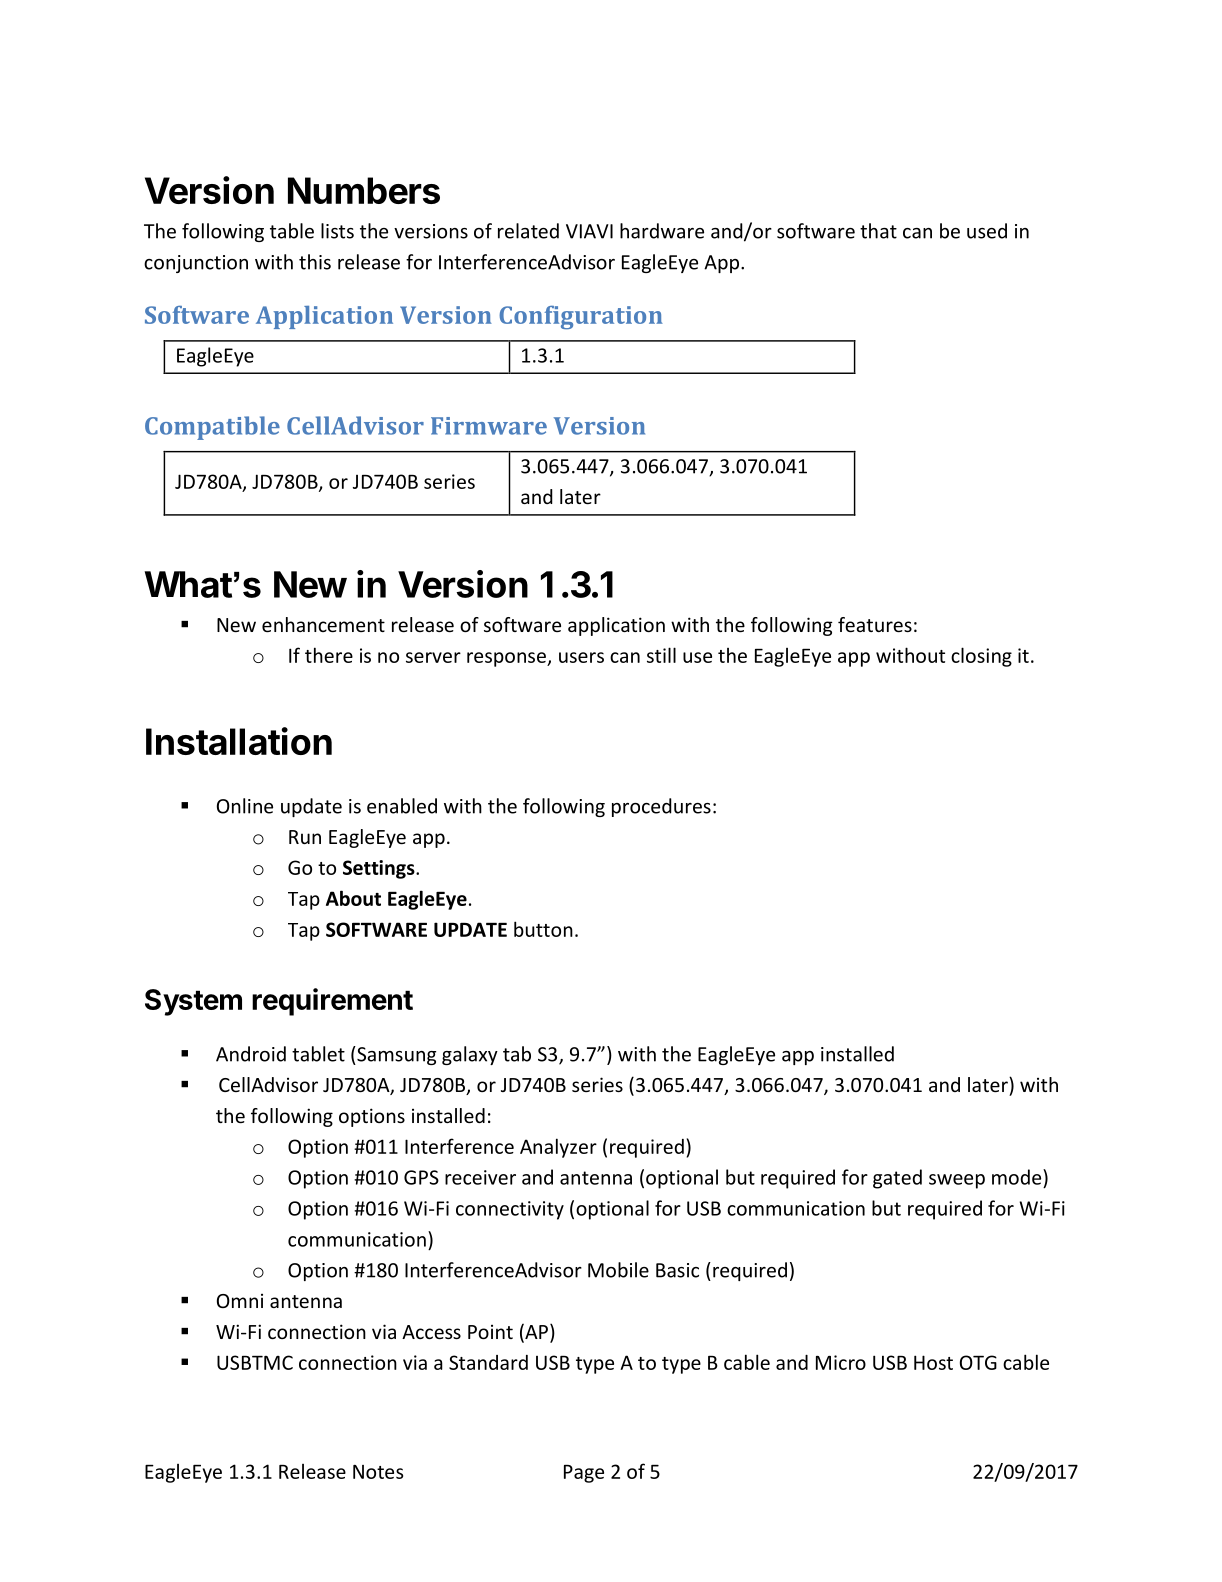 Image resolution: width=1222 pixels, height=1582 pixels. I want to click on Notes, so click(378, 1472).
